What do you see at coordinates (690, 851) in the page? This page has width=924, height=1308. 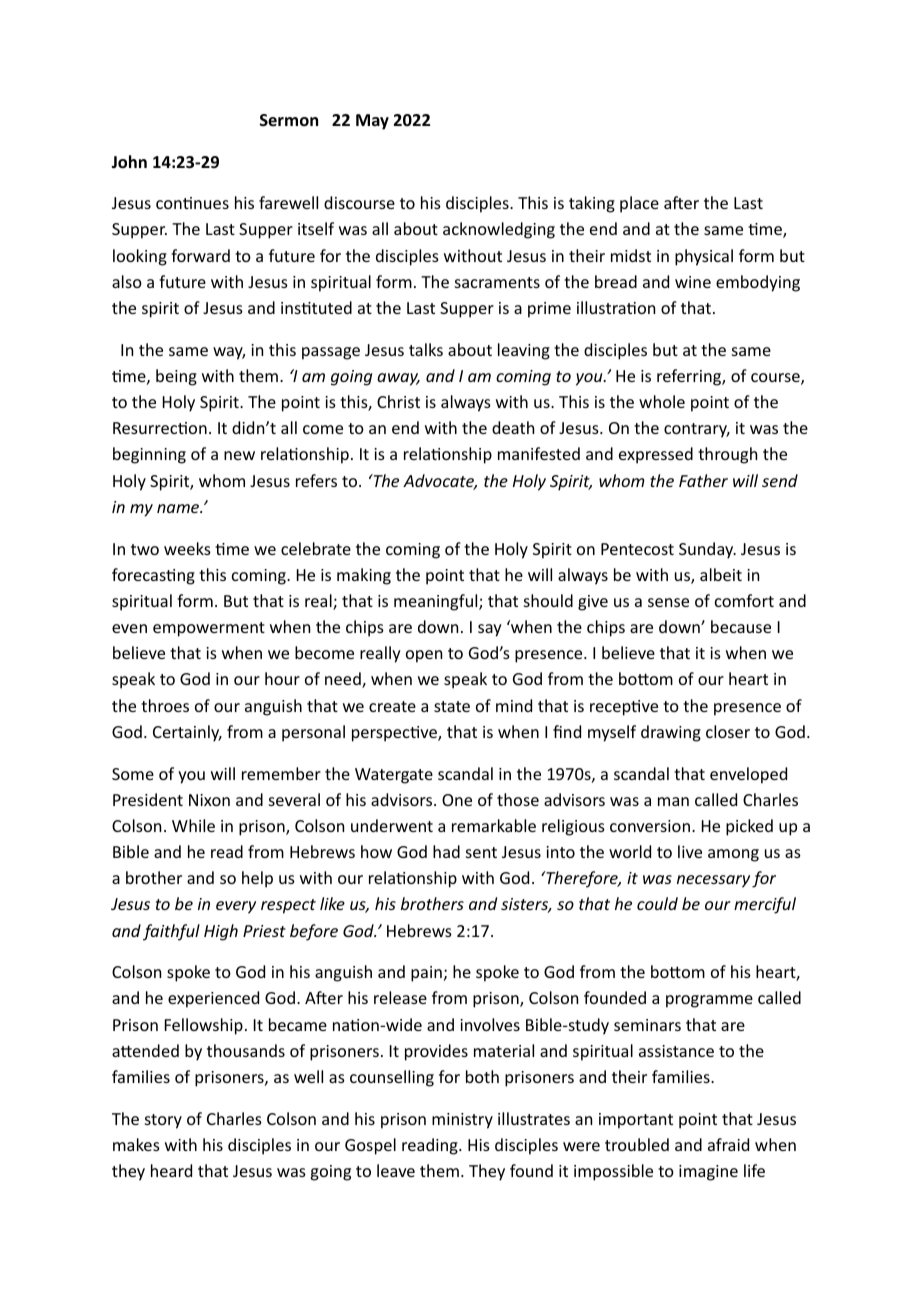 I see `live` at bounding box center [690, 851].
